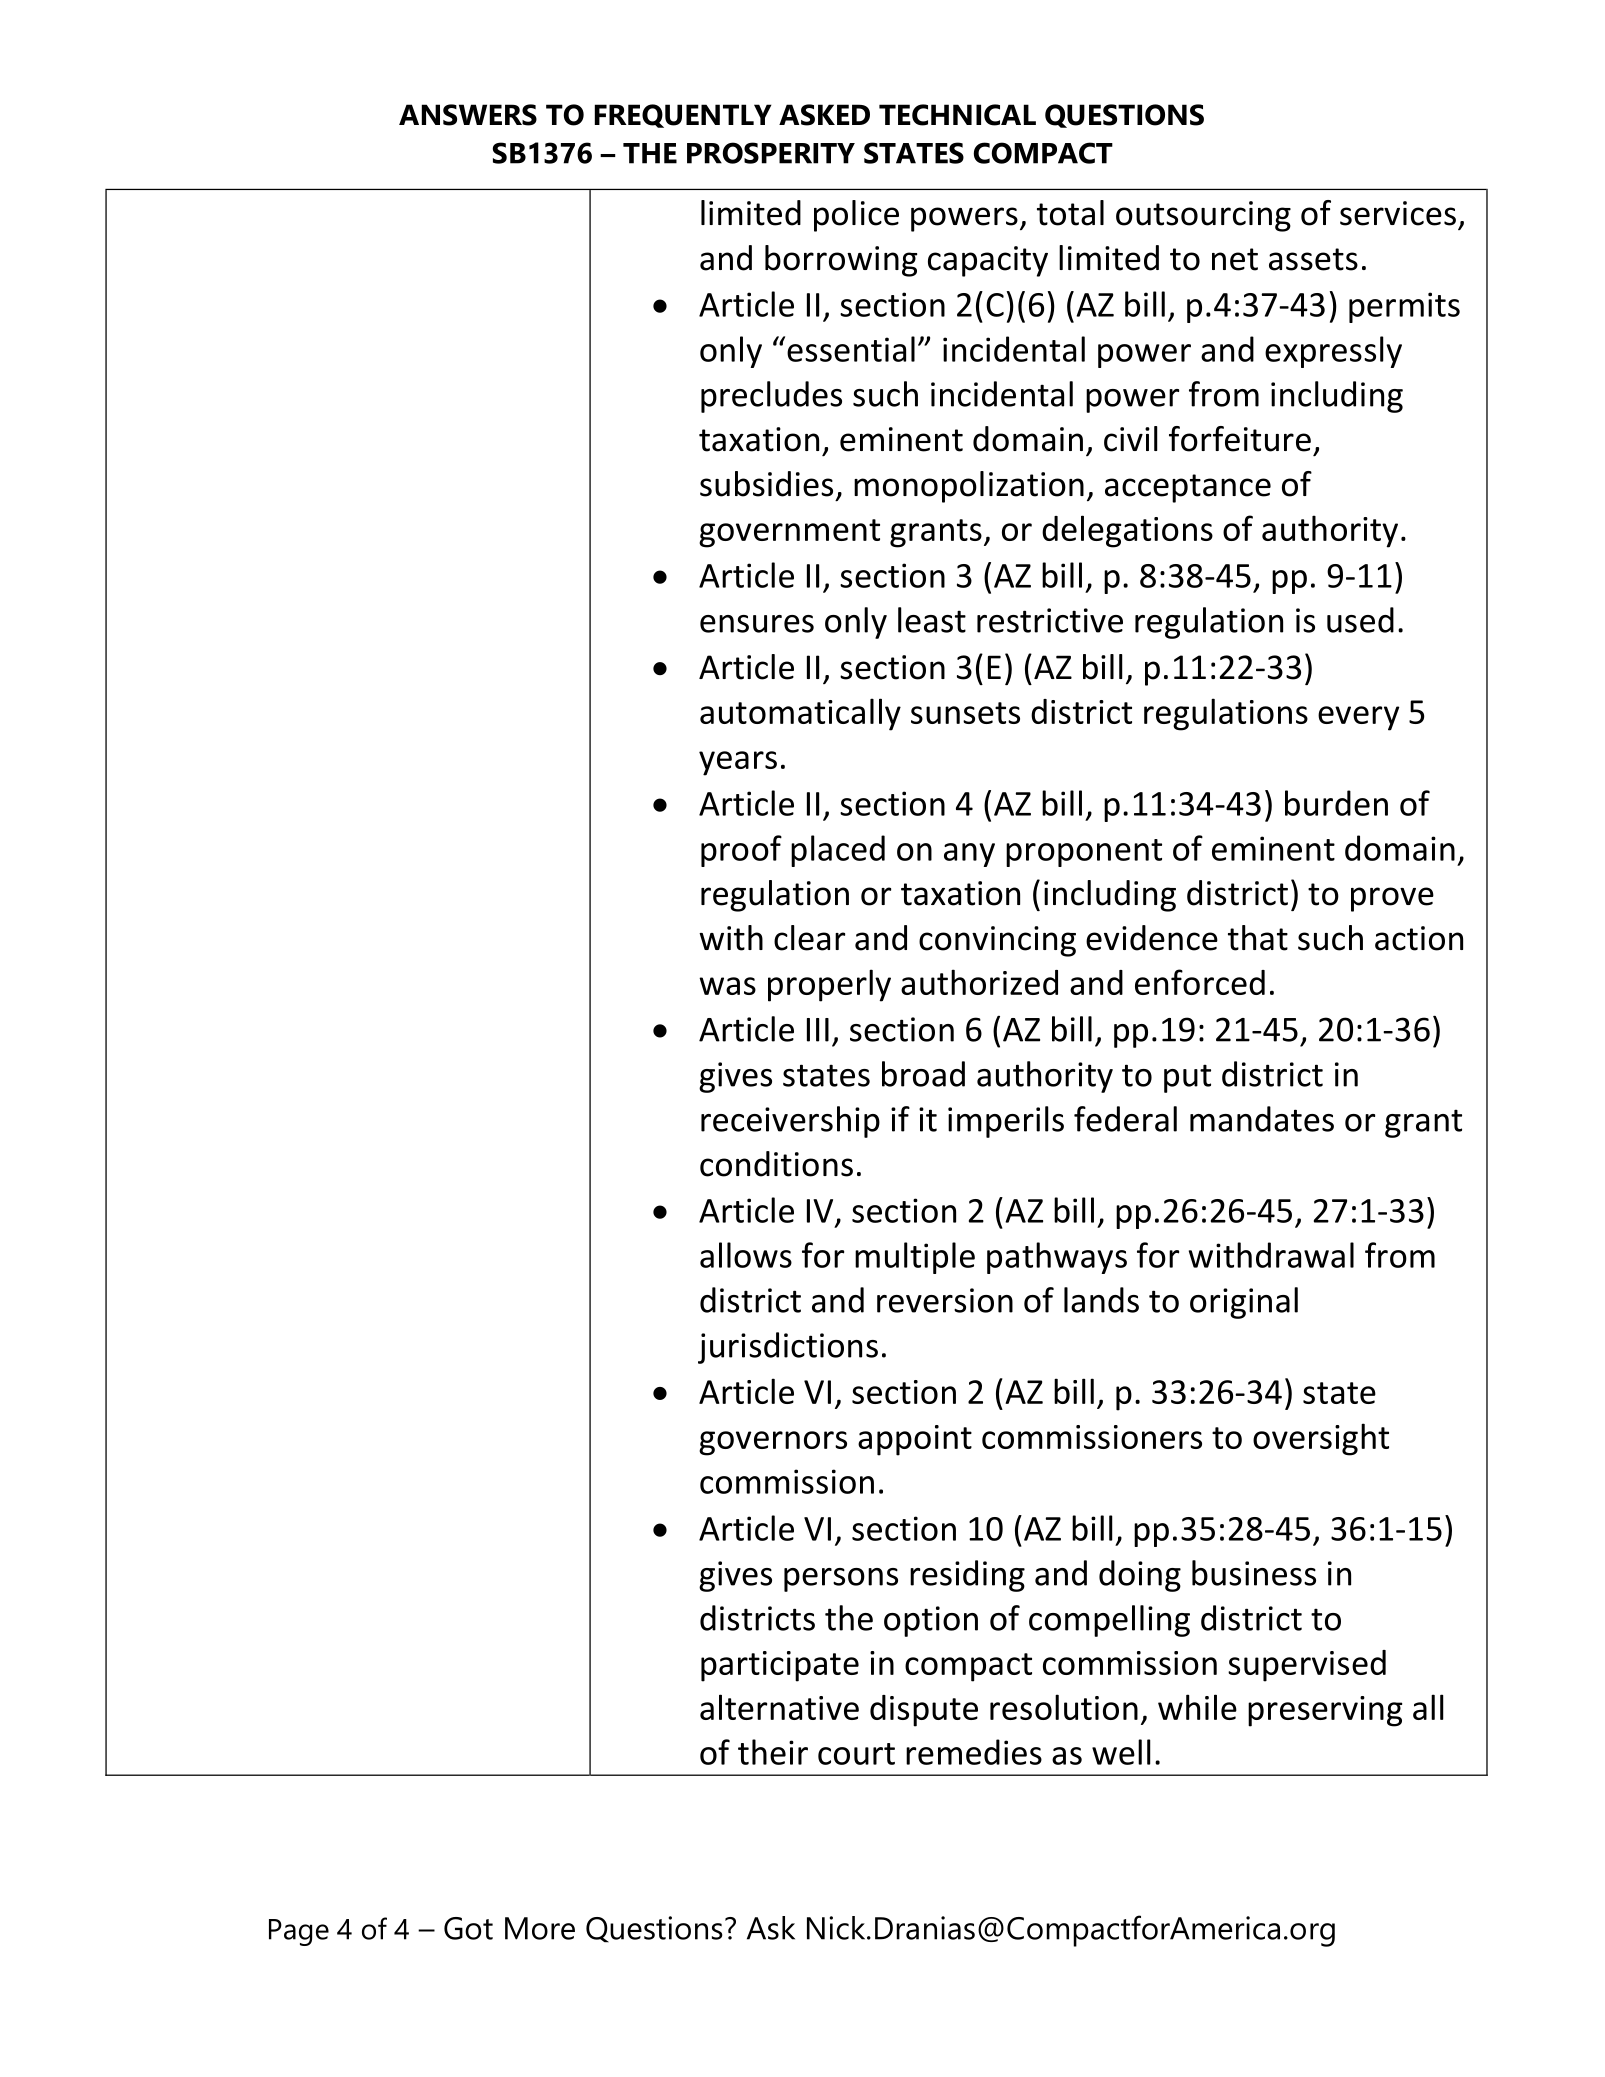 Image resolution: width=1605 pixels, height=2077 pixels. I want to click on police, so click(856, 216).
